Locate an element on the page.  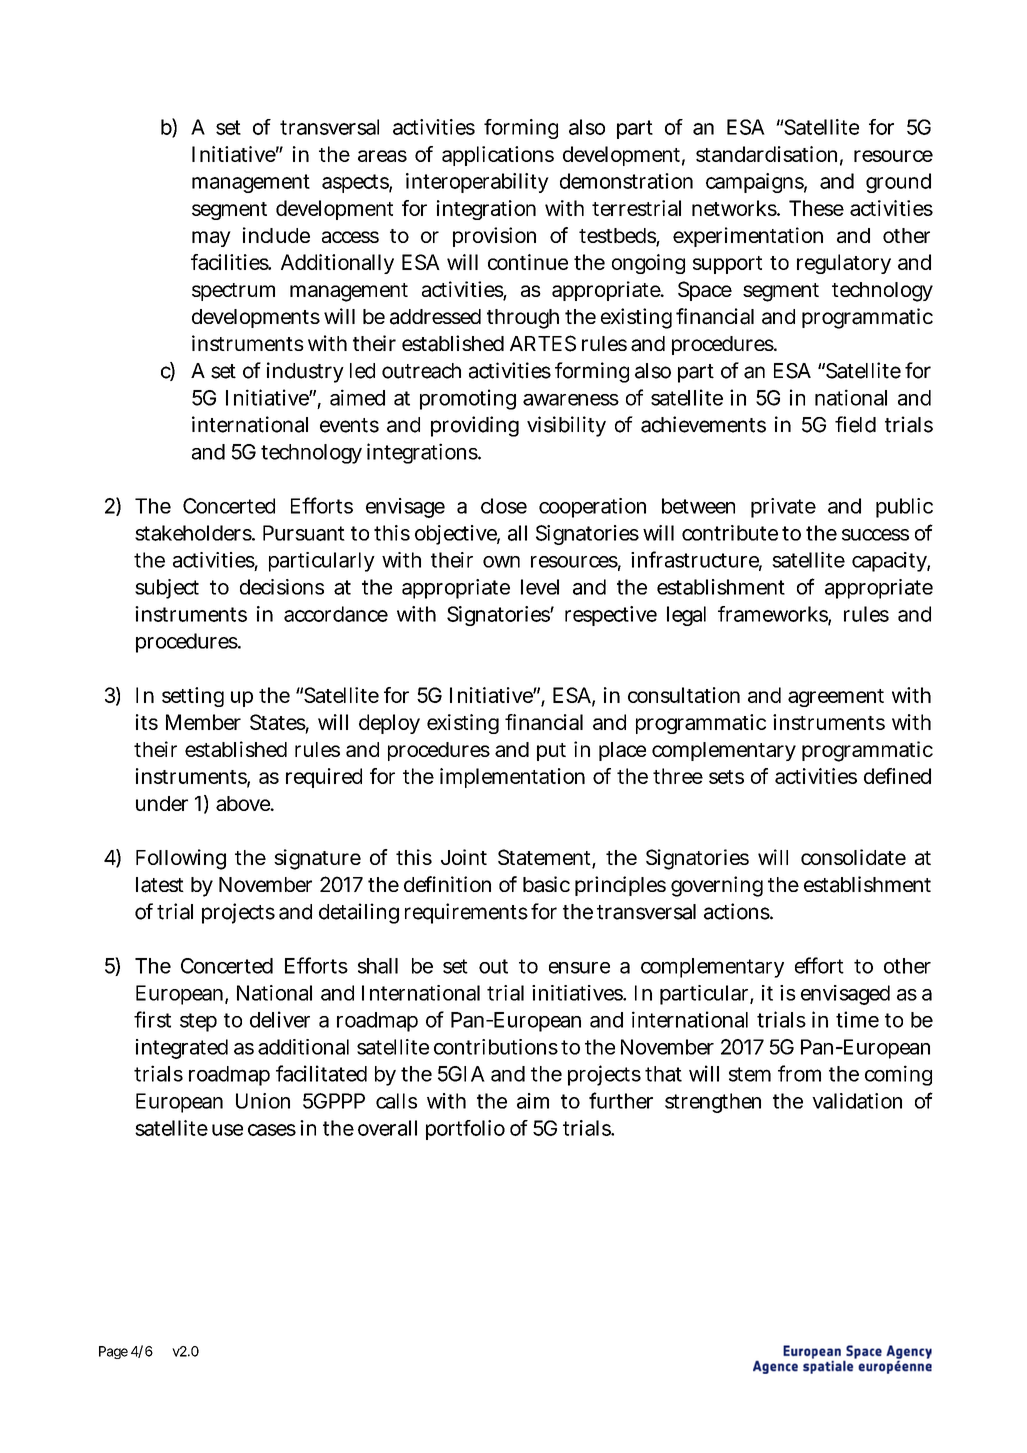
These is located at coordinates (816, 208).
